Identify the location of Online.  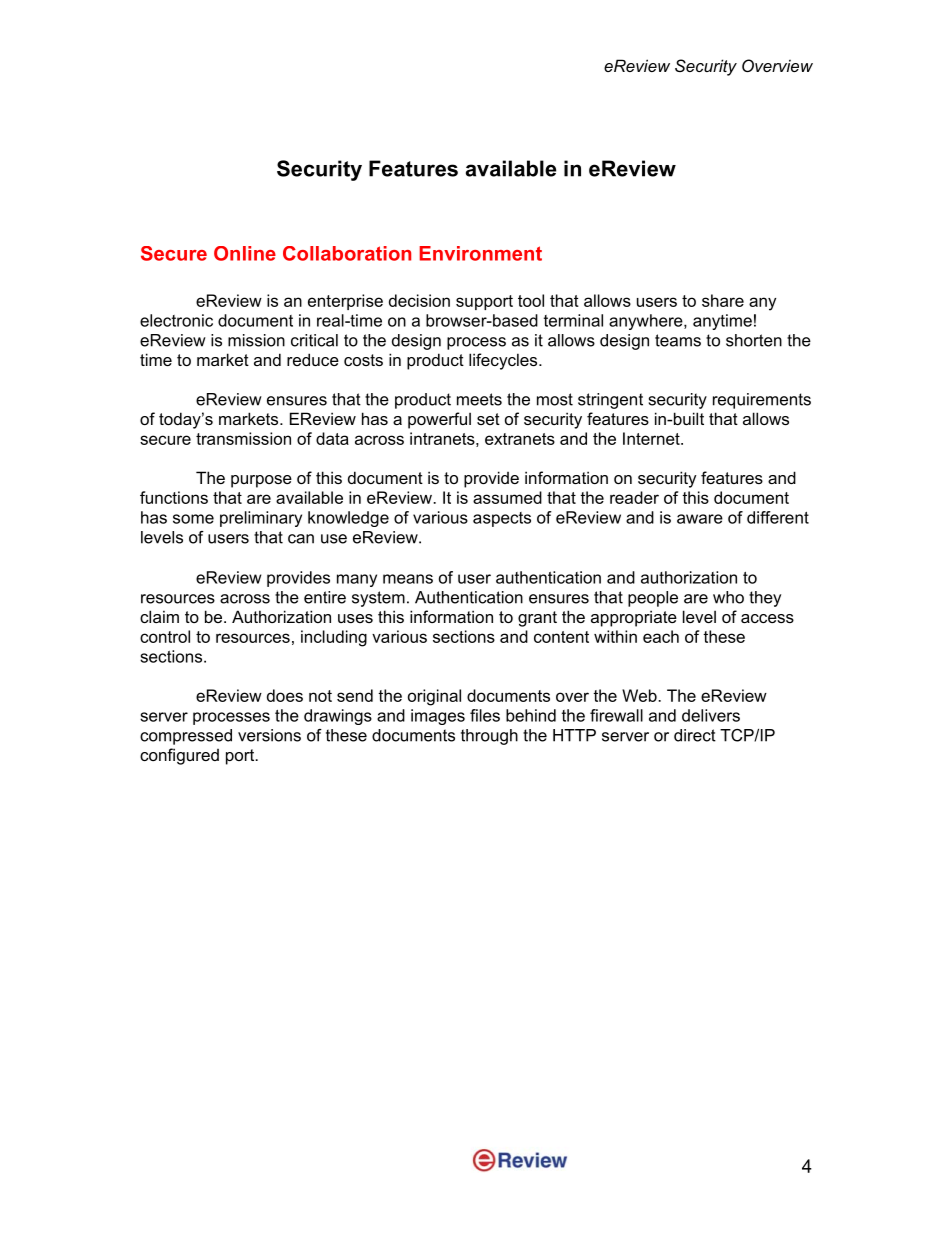
(245, 253).
